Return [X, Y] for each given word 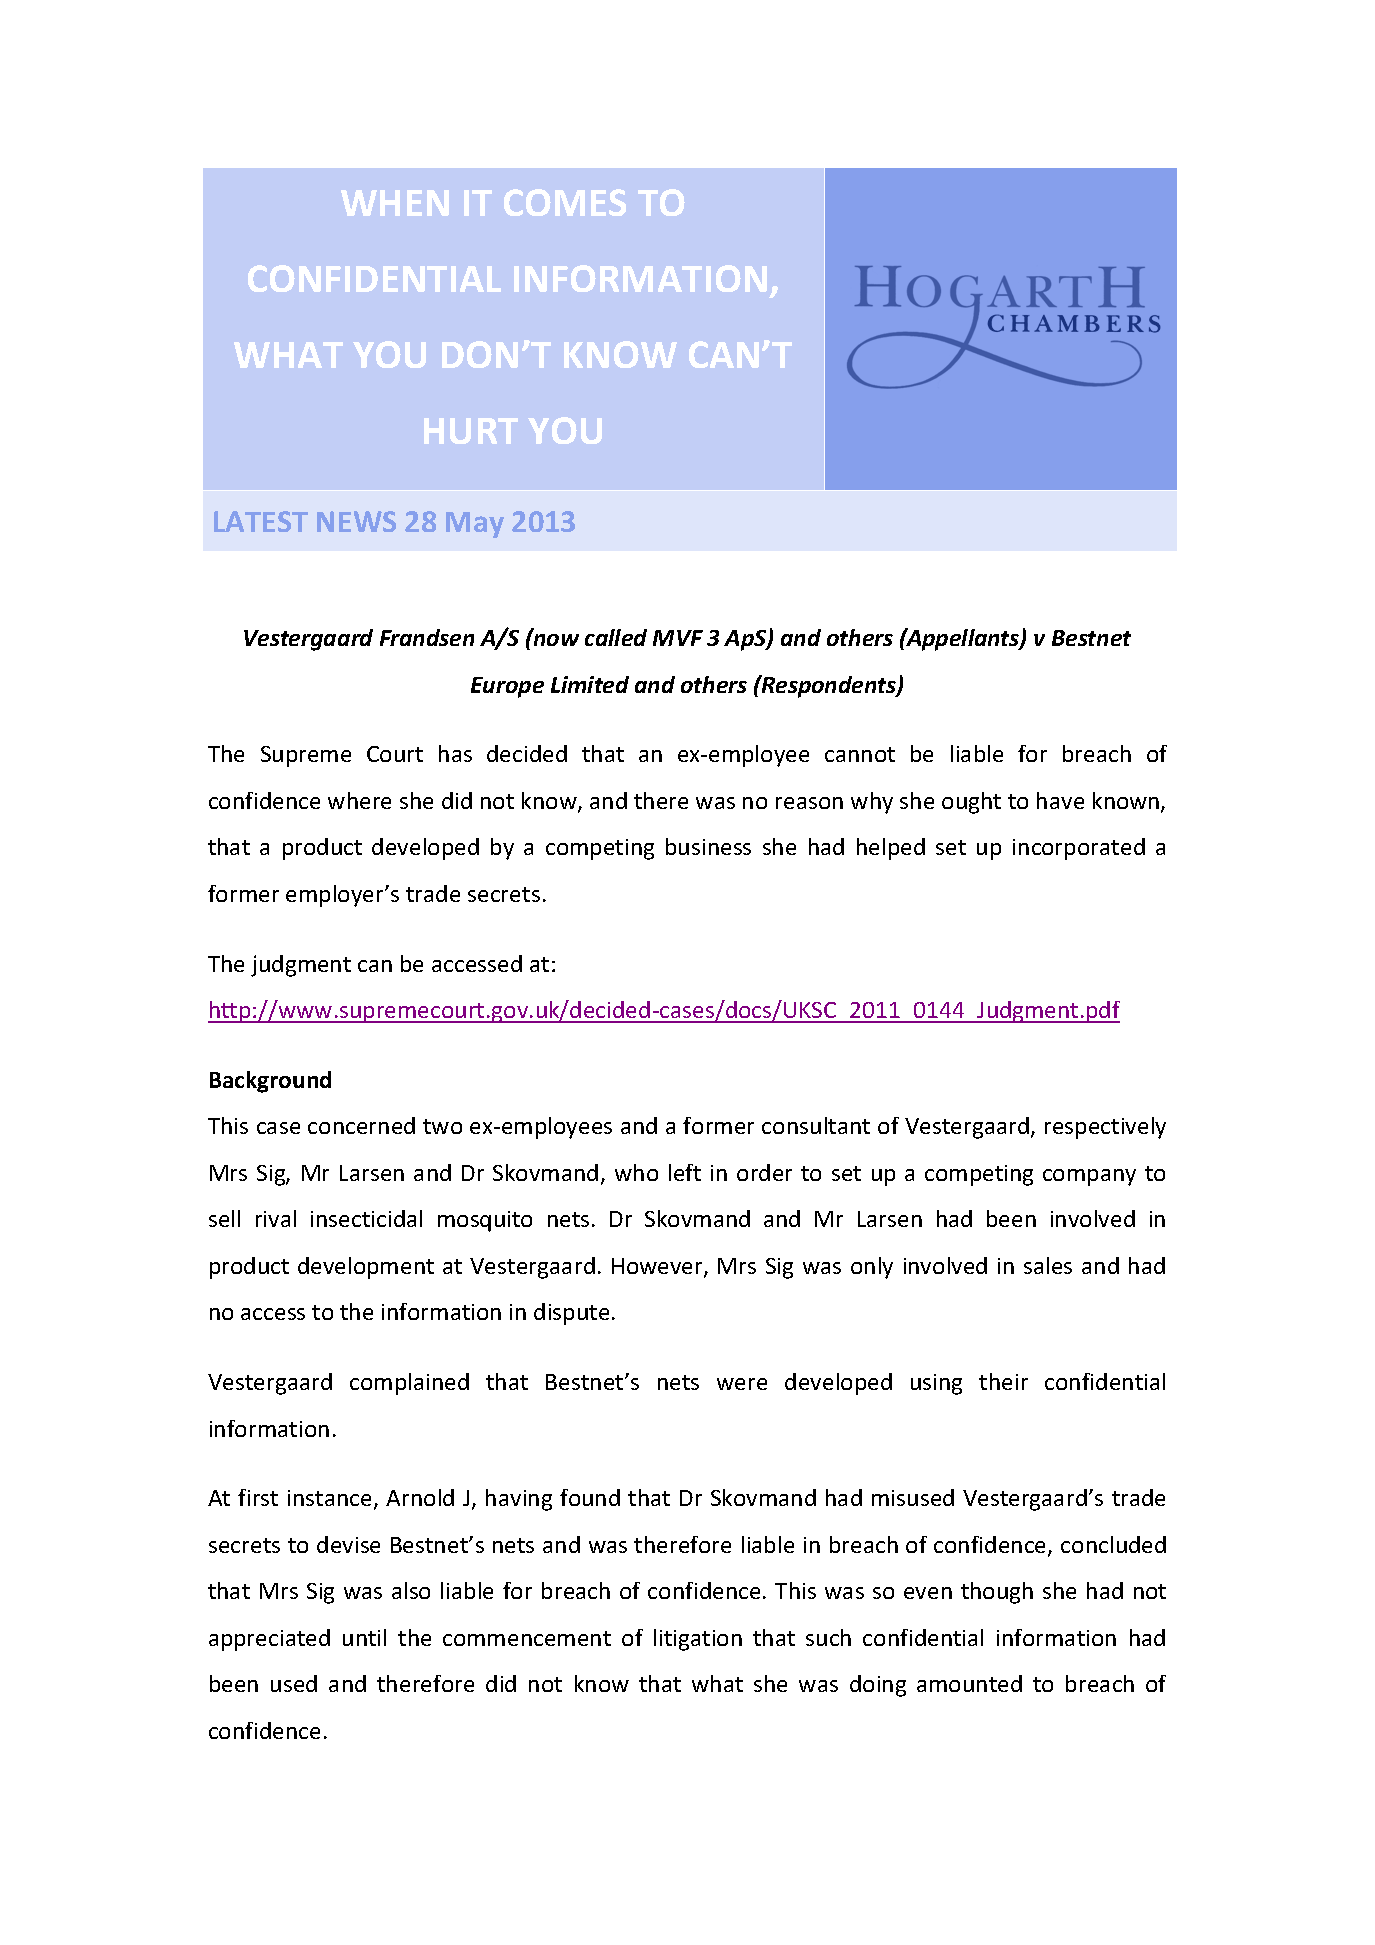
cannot [860, 754]
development [366, 1268]
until [364, 1637]
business [708, 846]
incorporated [1079, 849]
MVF [678, 638]
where [359, 800]
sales [1048, 1265]
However [658, 1267]
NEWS [356, 521]
